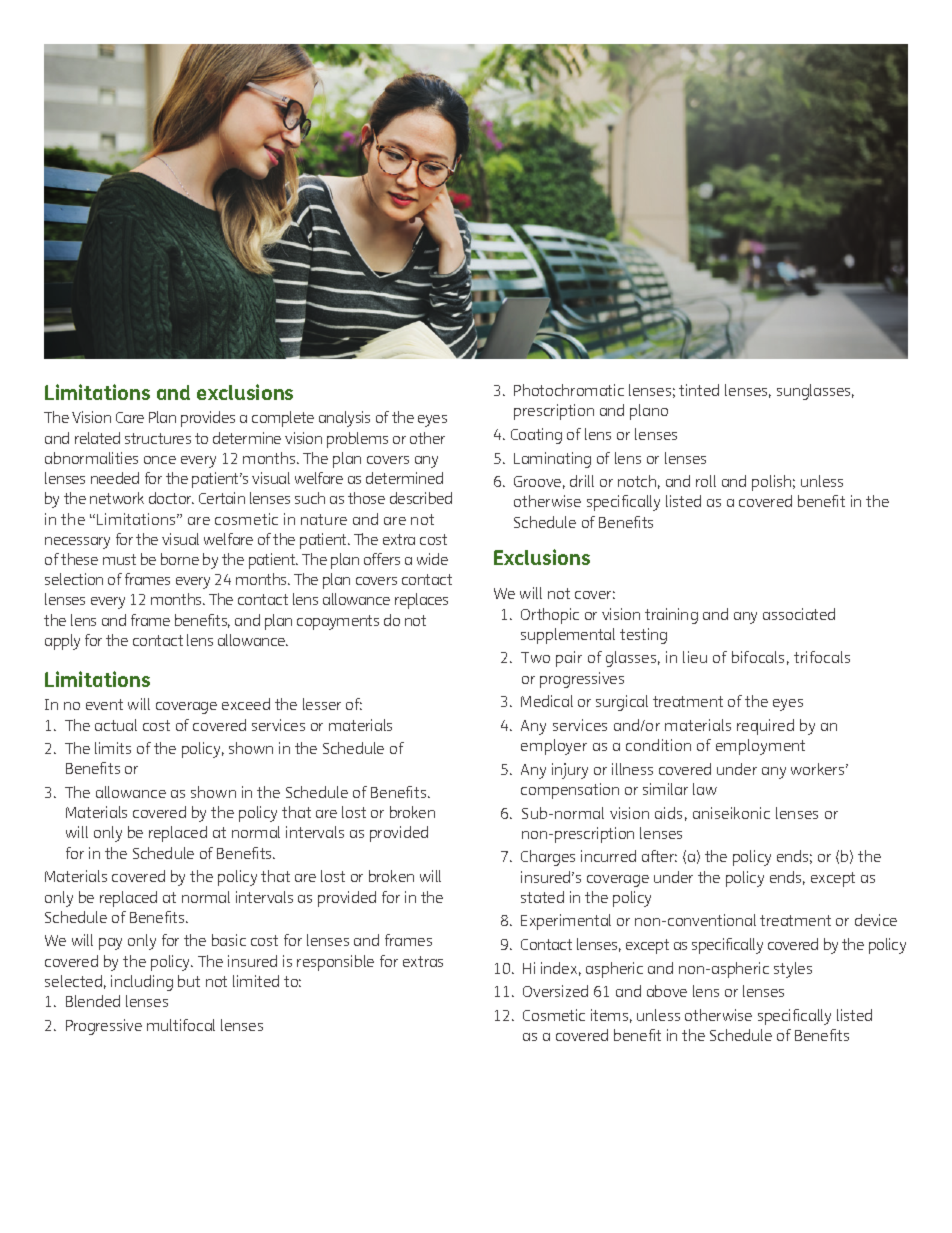  What do you see at coordinates (547, 701) in the screenshot?
I see `Medical` at bounding box center [547, 701].
